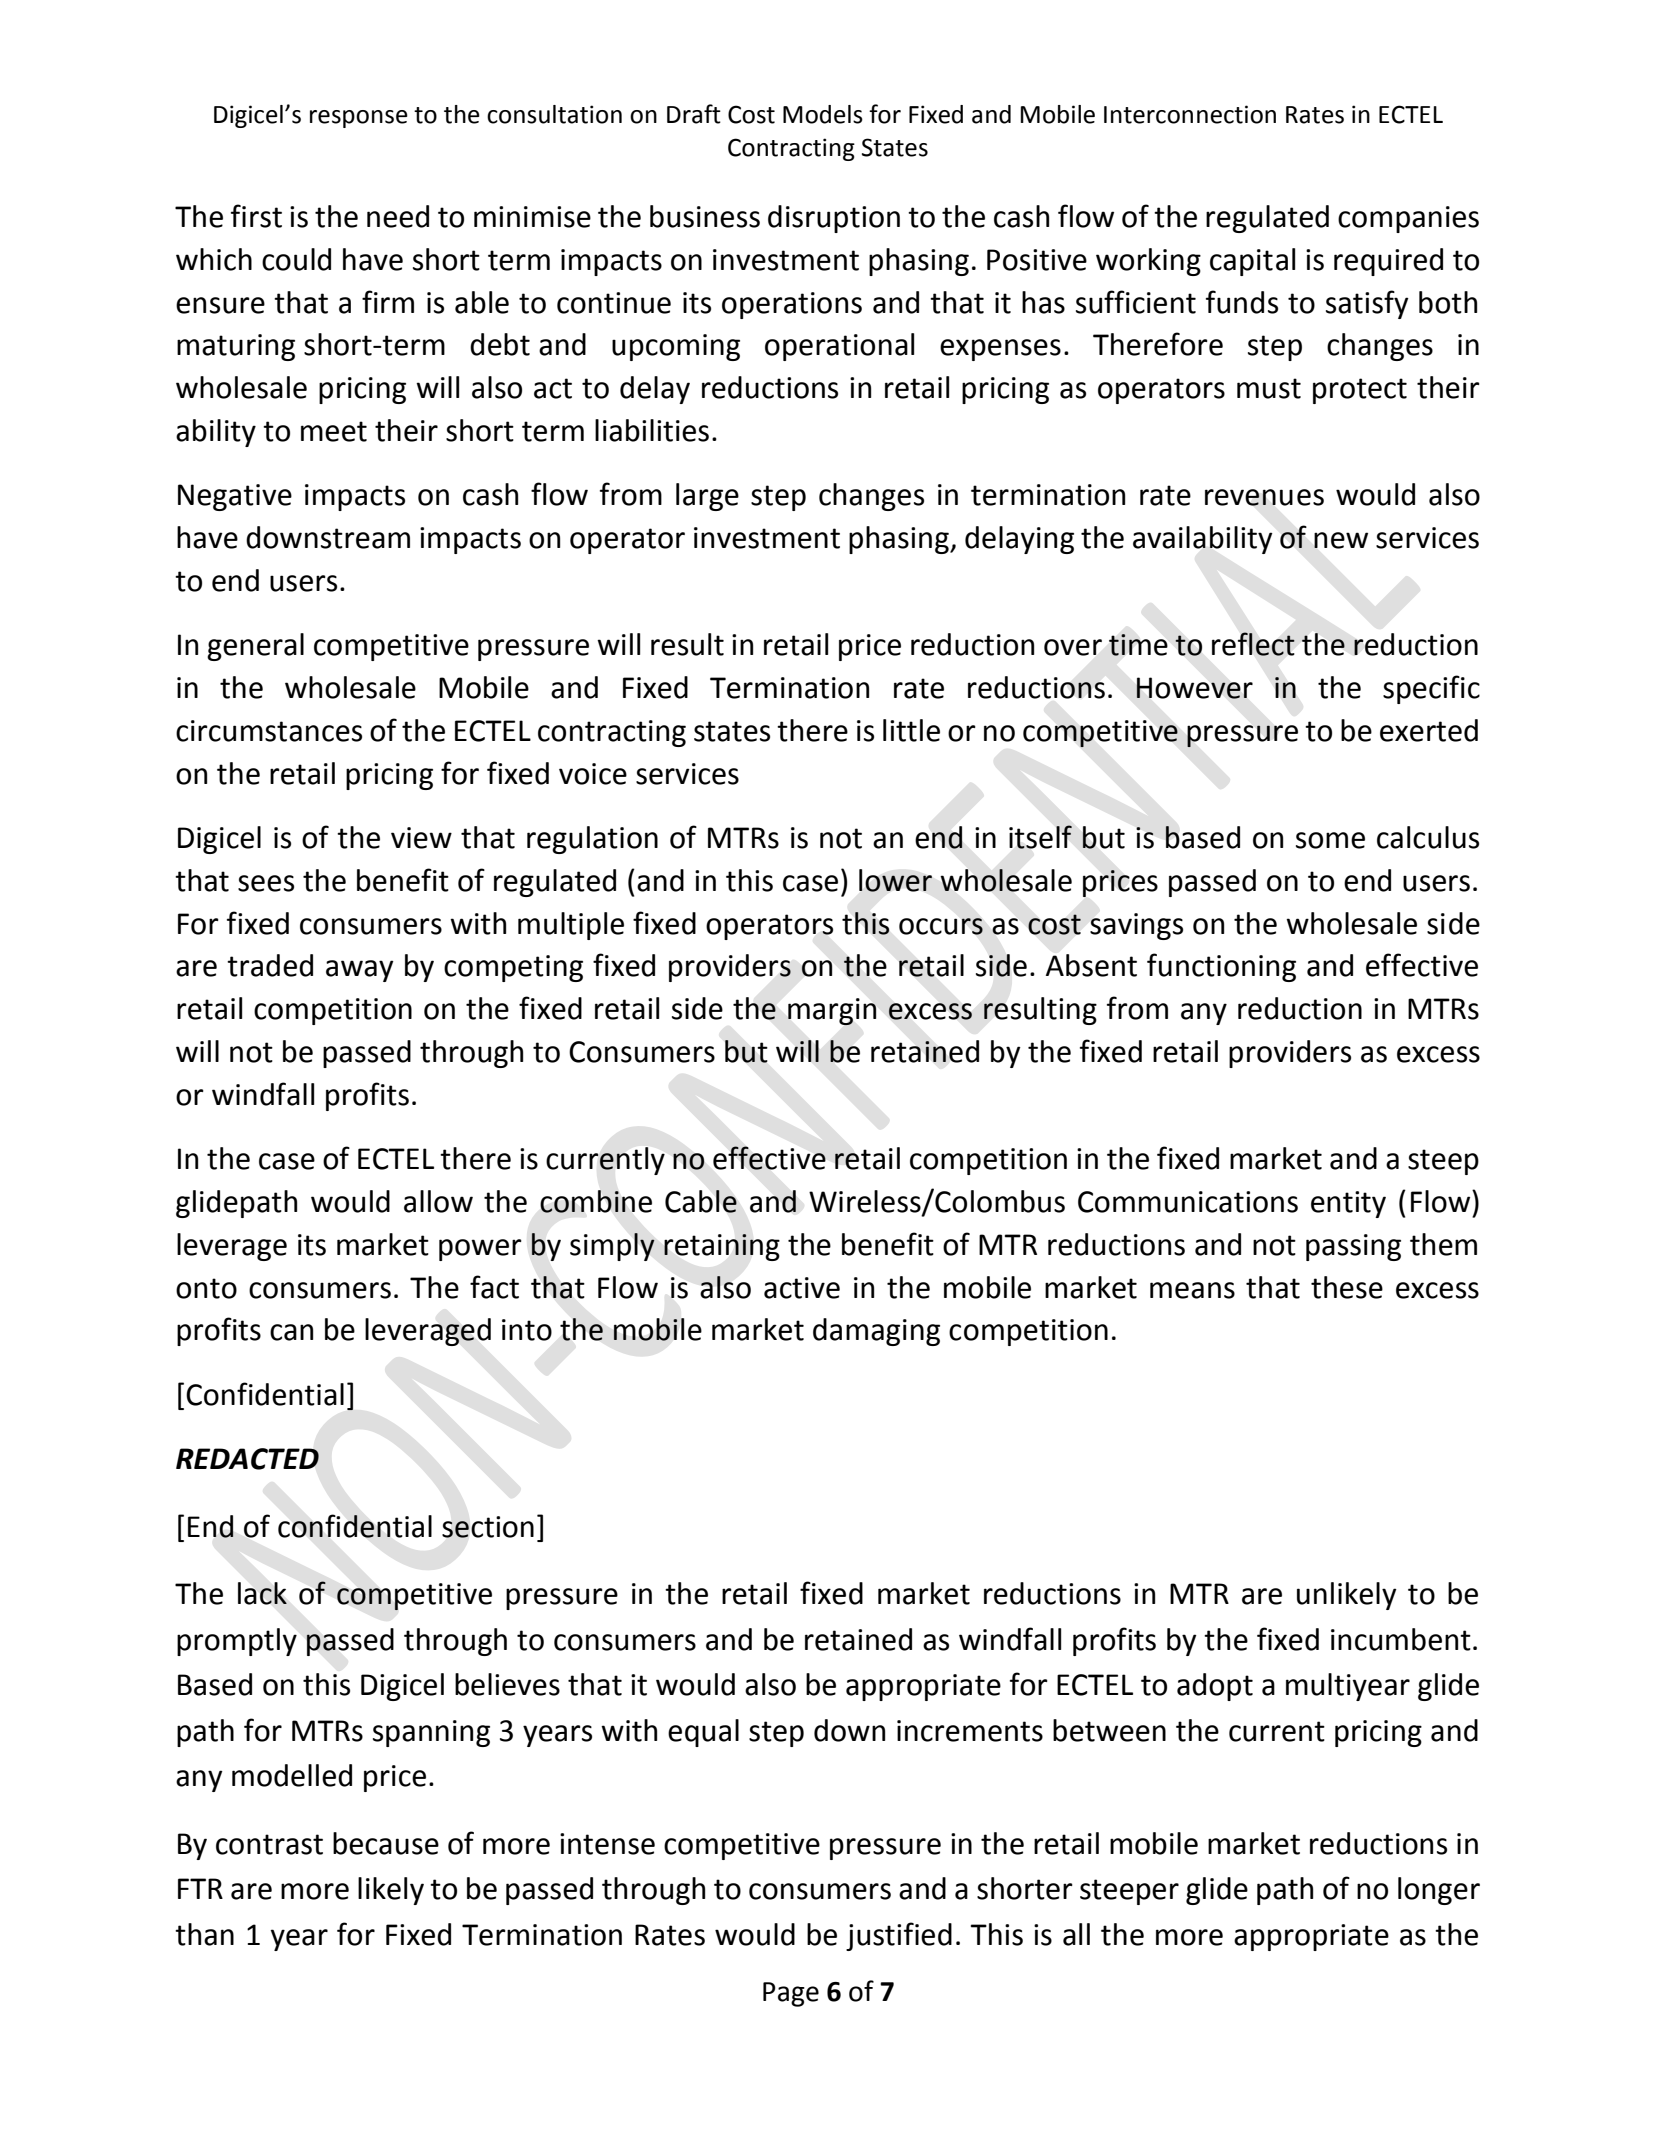  Describe the element at coordinates (1408, 219) in the document. I see `companies` at that location.
